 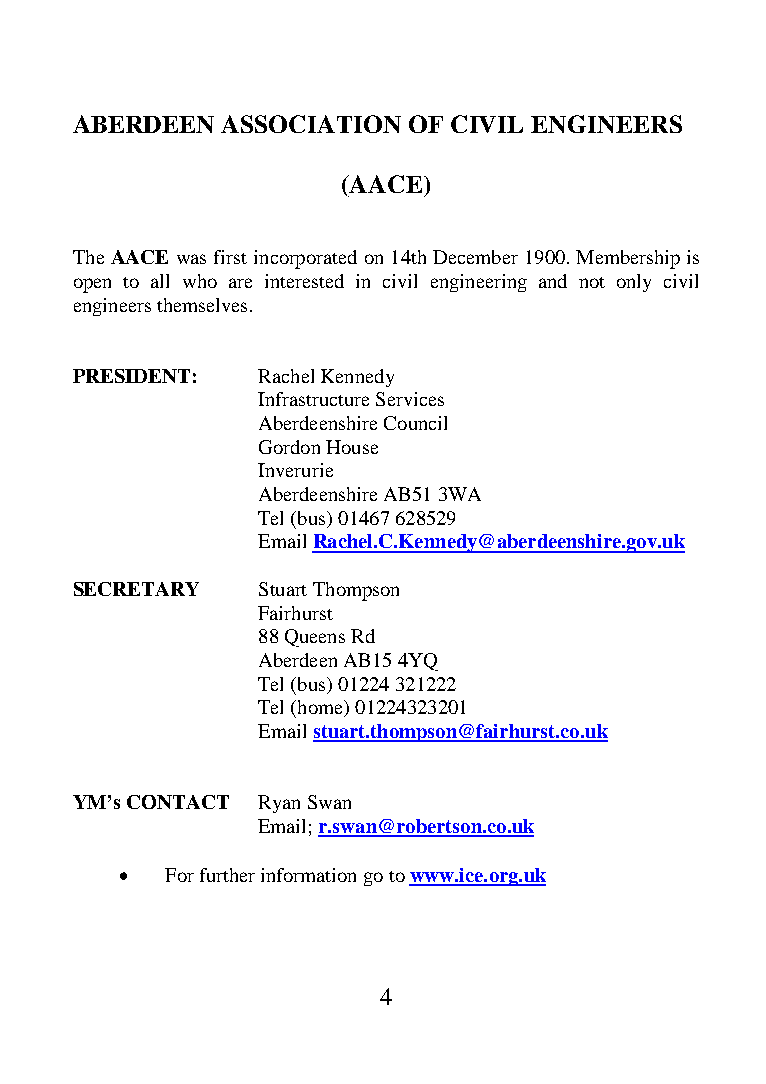 What do you see at coordinates (131, 376) in the document?
I see `PRESIDENT` at bounding box center [131, 376].
